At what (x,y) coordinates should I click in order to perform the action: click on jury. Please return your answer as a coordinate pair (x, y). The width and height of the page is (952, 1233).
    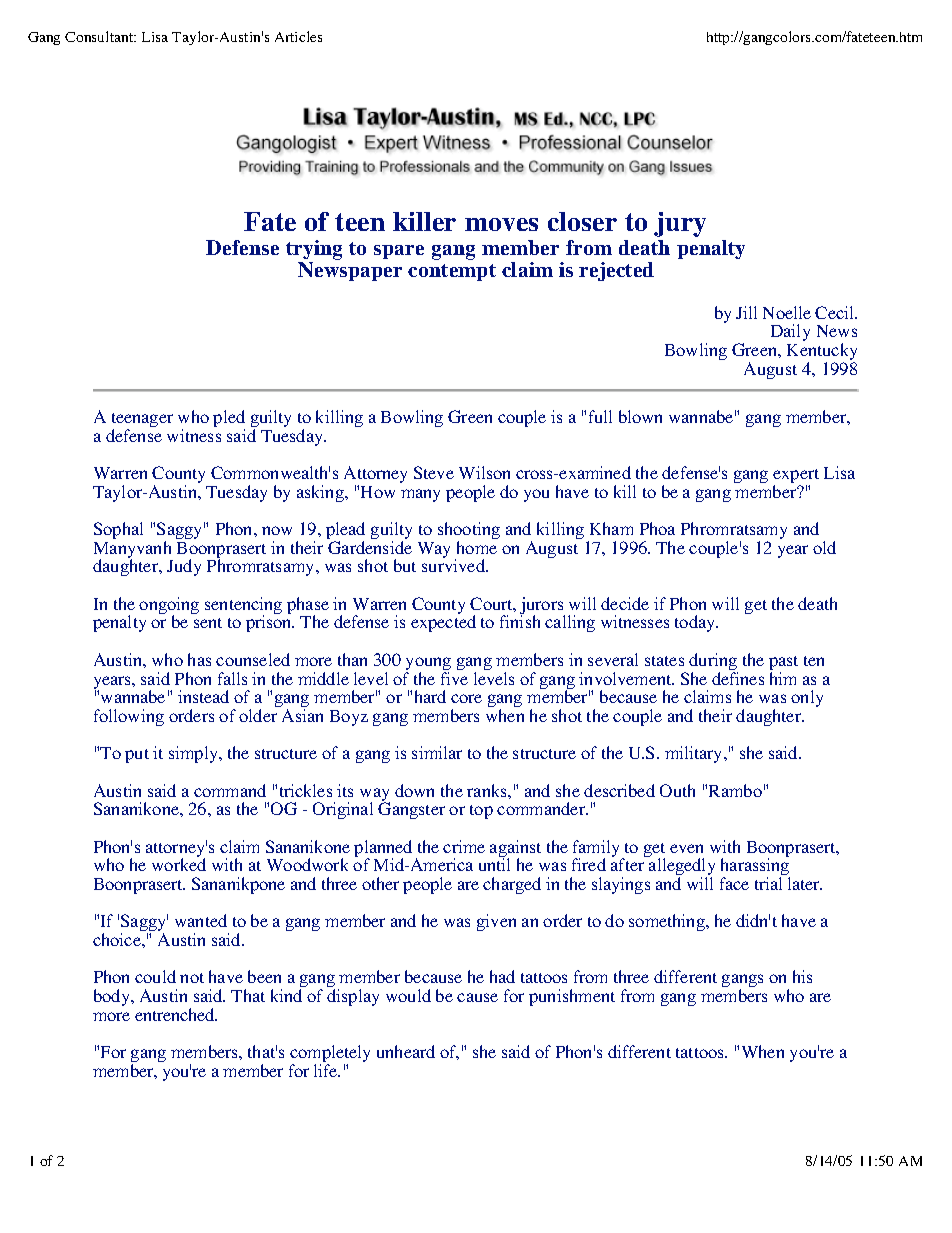
    Looking at the image, I should click on (680, 224).
